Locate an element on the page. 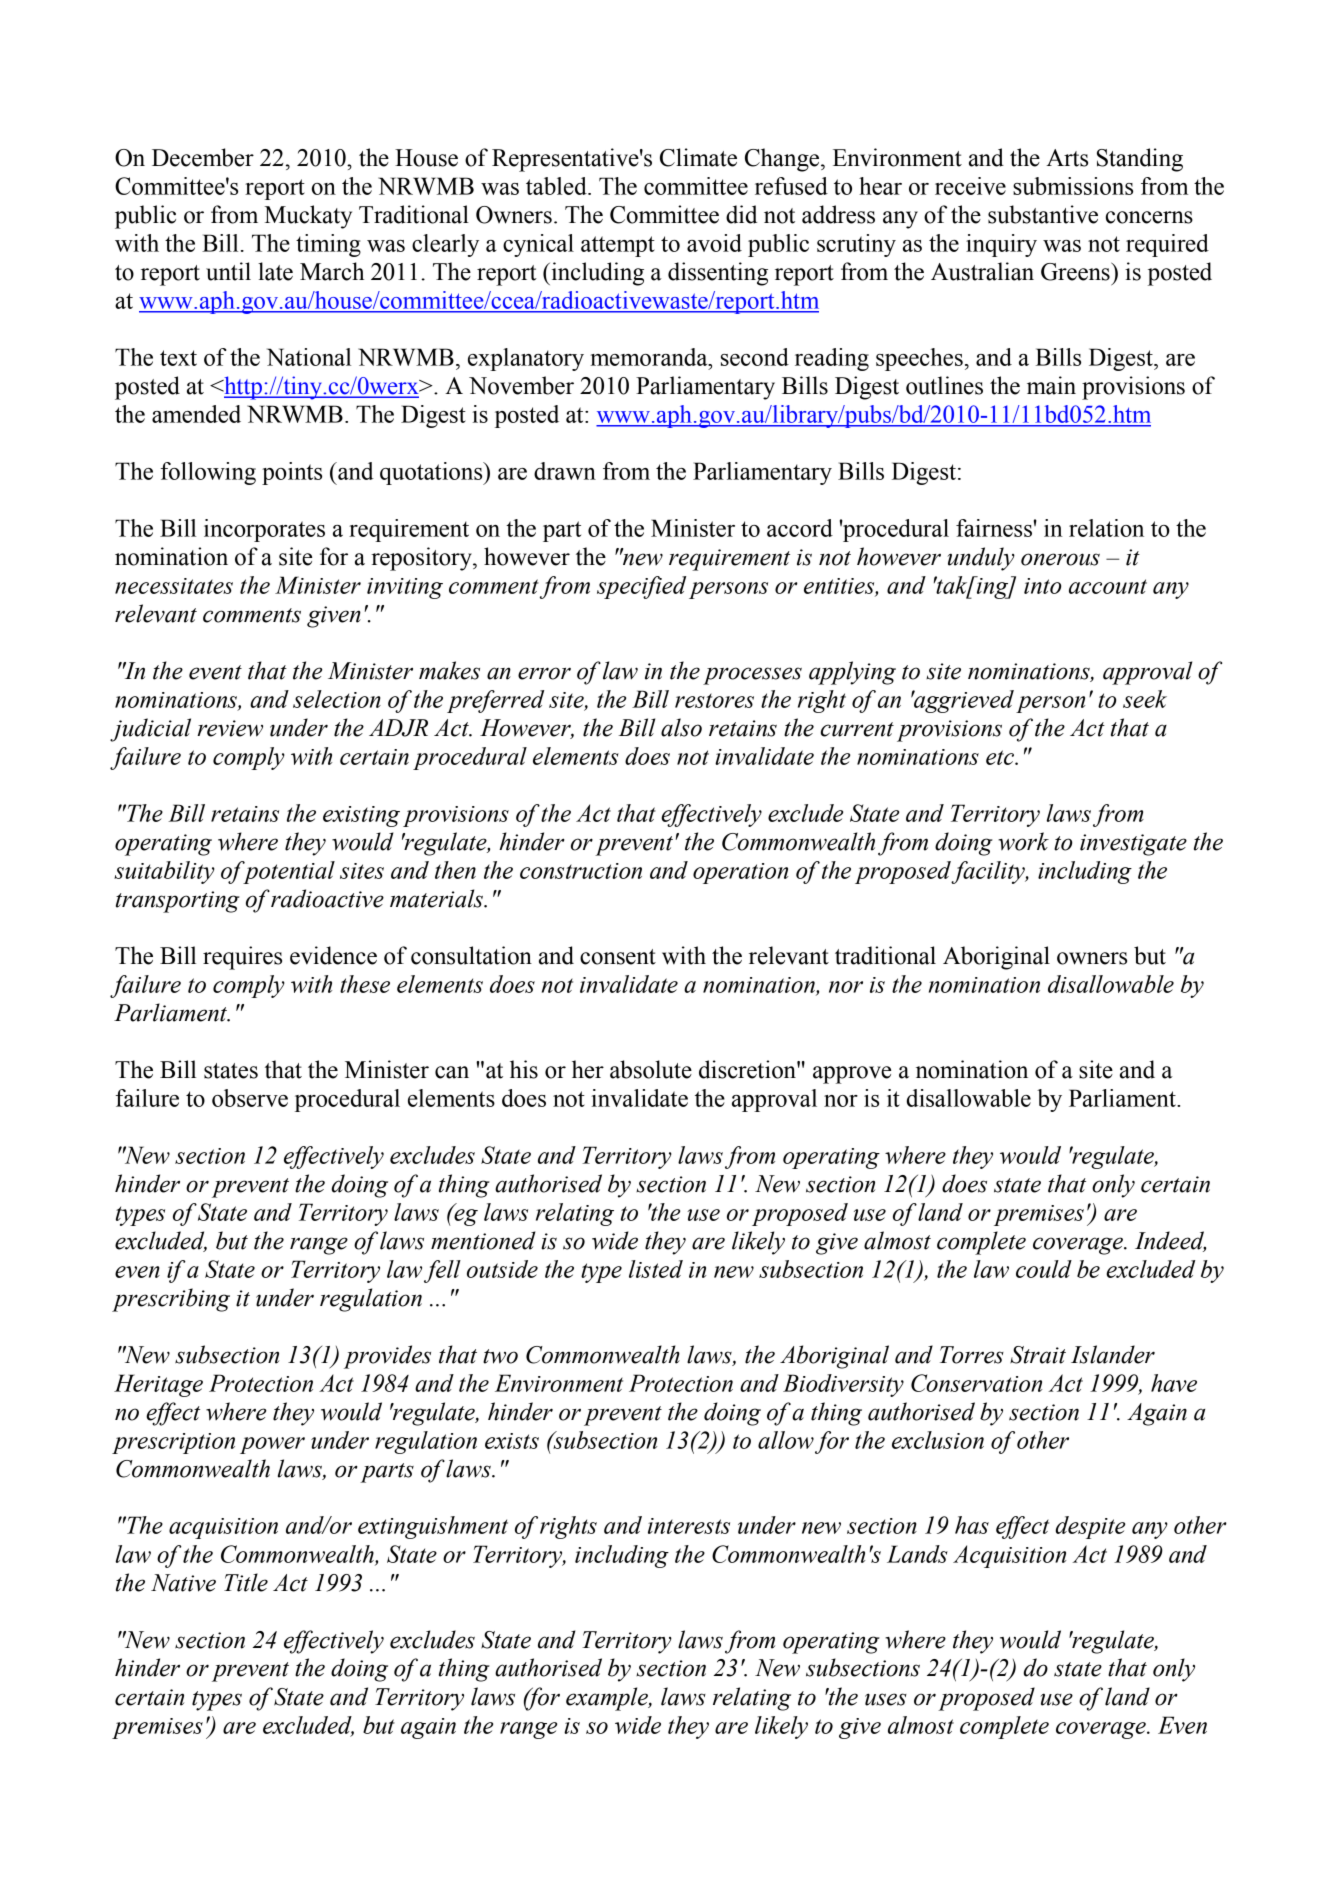  prescribing is located at coordinates (171, 1300).
